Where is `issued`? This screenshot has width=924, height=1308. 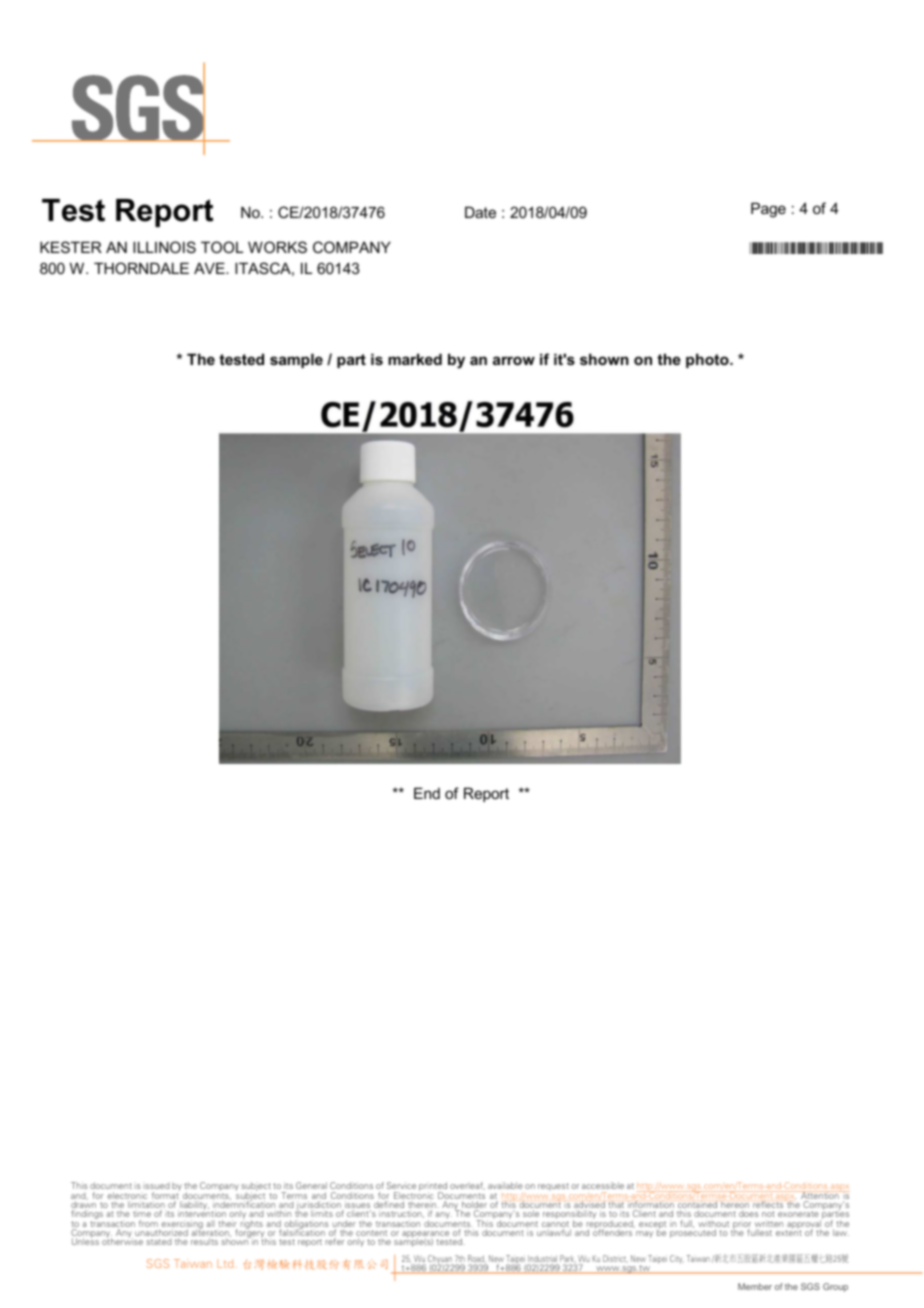
issued is located at coordinates (157, 1186).
